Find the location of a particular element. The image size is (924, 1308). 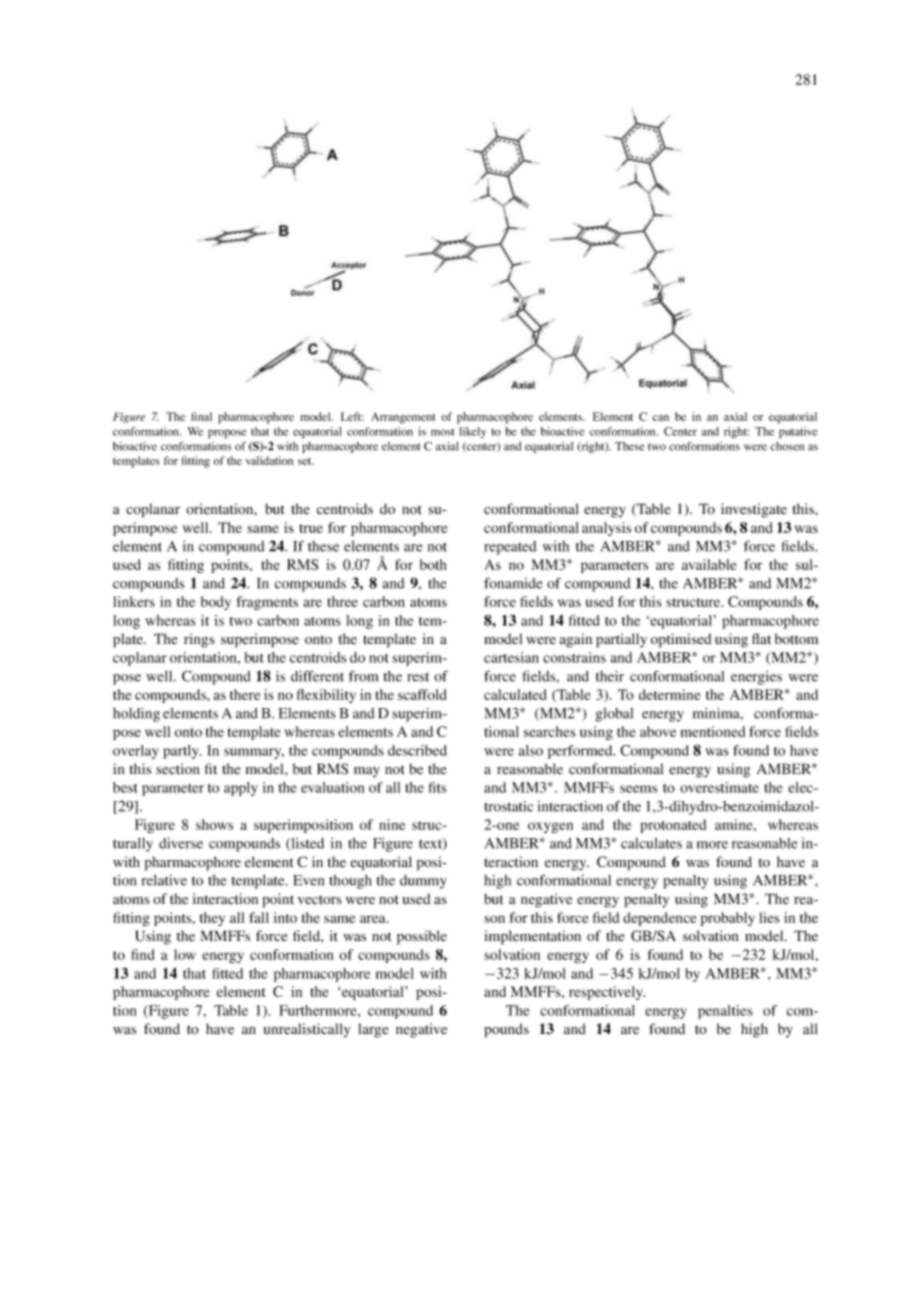

unrealistically is located at coordinates (307, 1030).
